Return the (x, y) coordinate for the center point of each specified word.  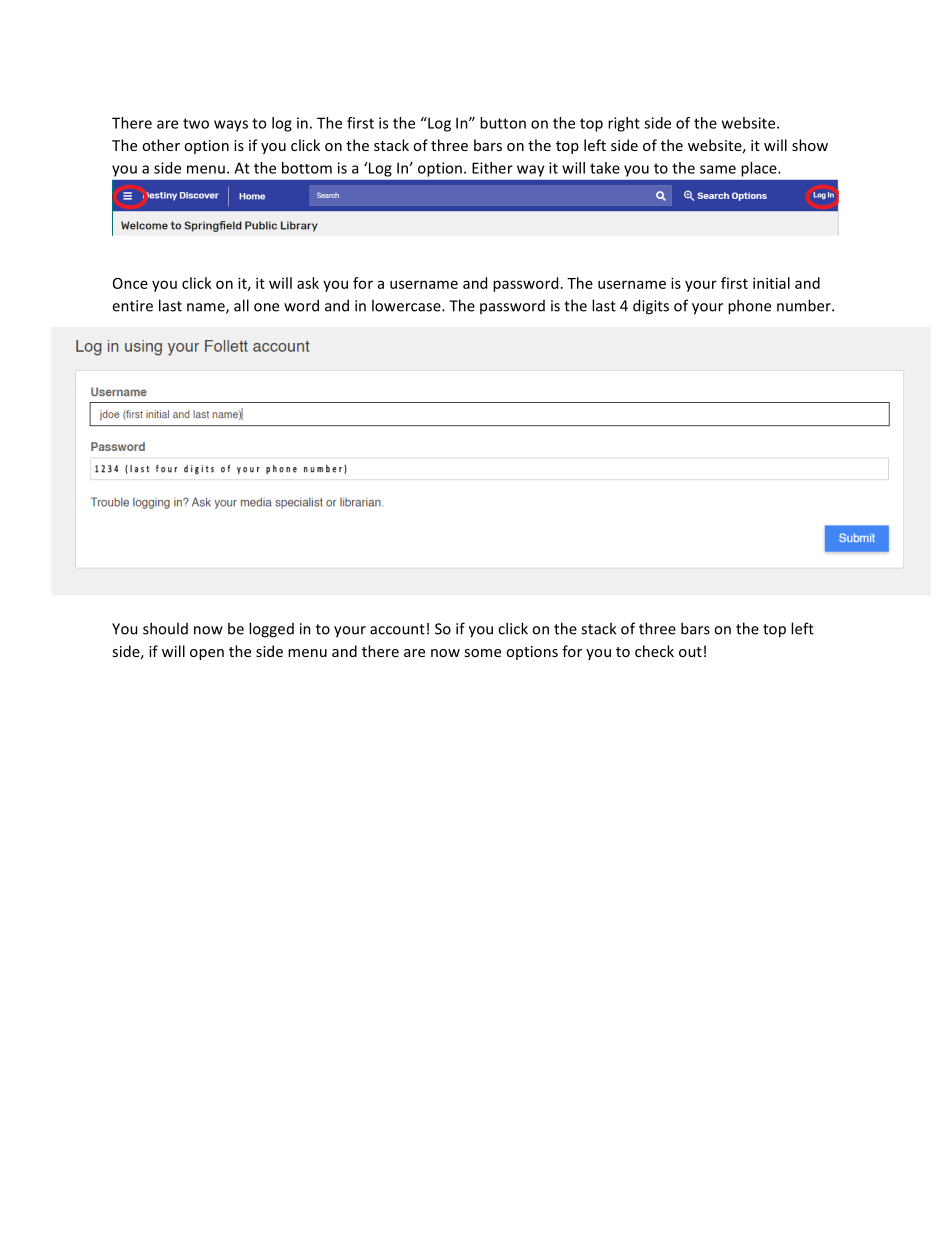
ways (231, 126)
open (207, 654)
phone (749, 307)
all (241, 305)
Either (492, 168)
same (718, 169)
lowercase (407, 305)
